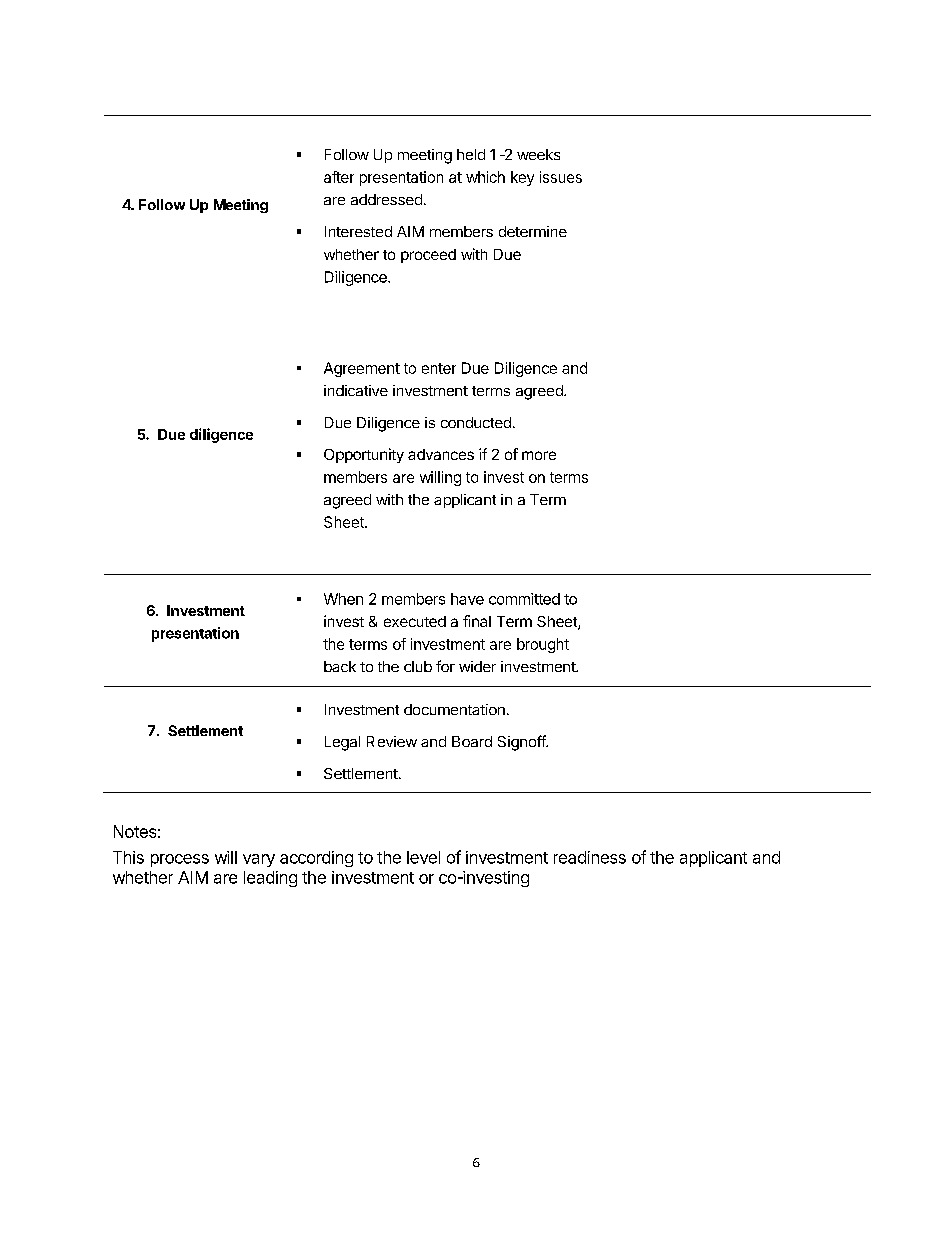 The image size is (952, 1233). Describe the element at coordinates (522, 178) in the screenshot. I see `key` at that location.
